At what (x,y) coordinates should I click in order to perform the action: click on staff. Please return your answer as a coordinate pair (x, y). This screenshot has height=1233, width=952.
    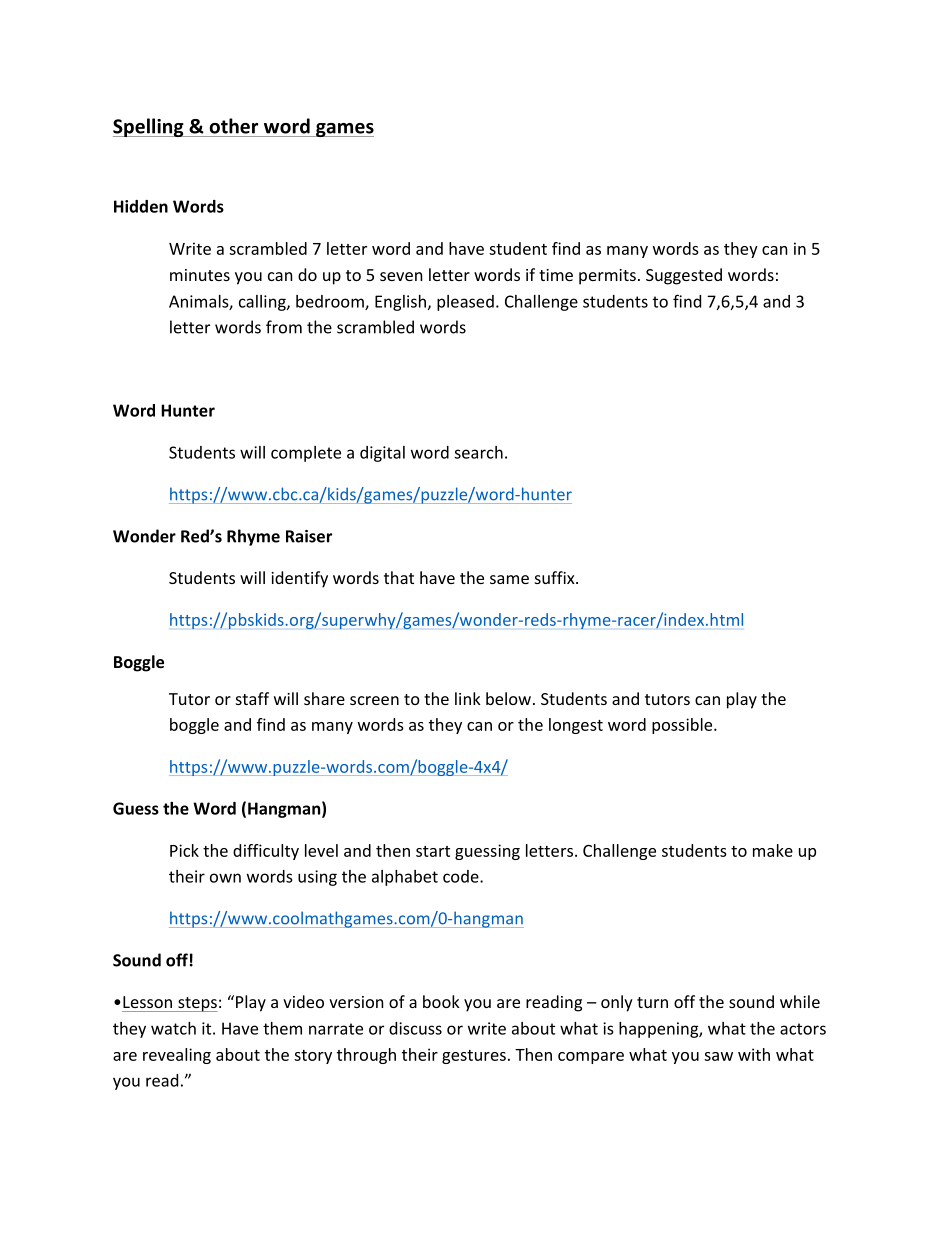
    Looking at the image, I should click on (252, 698).
